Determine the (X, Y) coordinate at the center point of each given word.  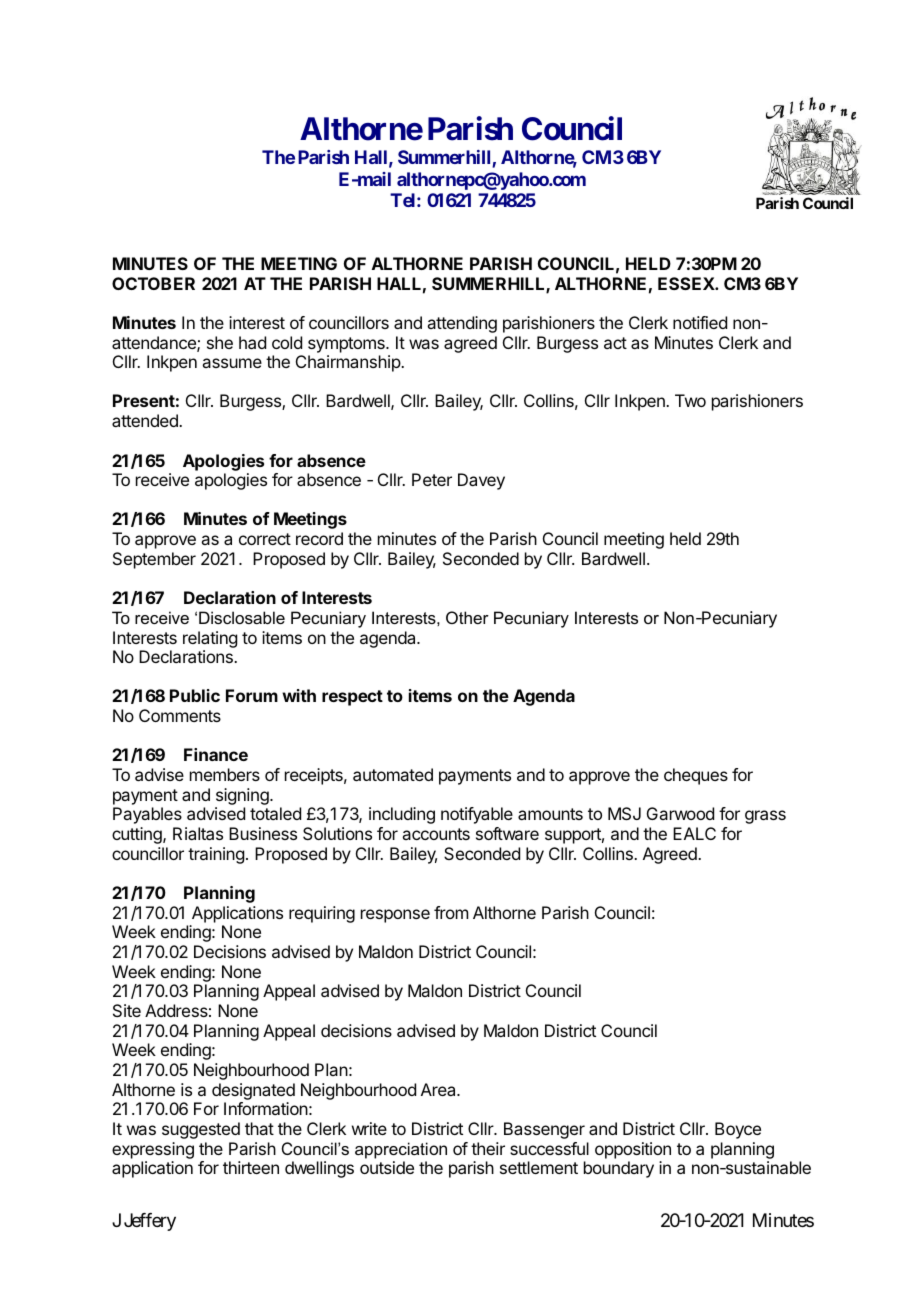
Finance (216, 754)
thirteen (251, 1167)
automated (393, 774)
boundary (619, 1169)
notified (700, 322)
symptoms (347, 345)
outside (387, 1167)
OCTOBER (153, 283)
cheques (696, 776)
